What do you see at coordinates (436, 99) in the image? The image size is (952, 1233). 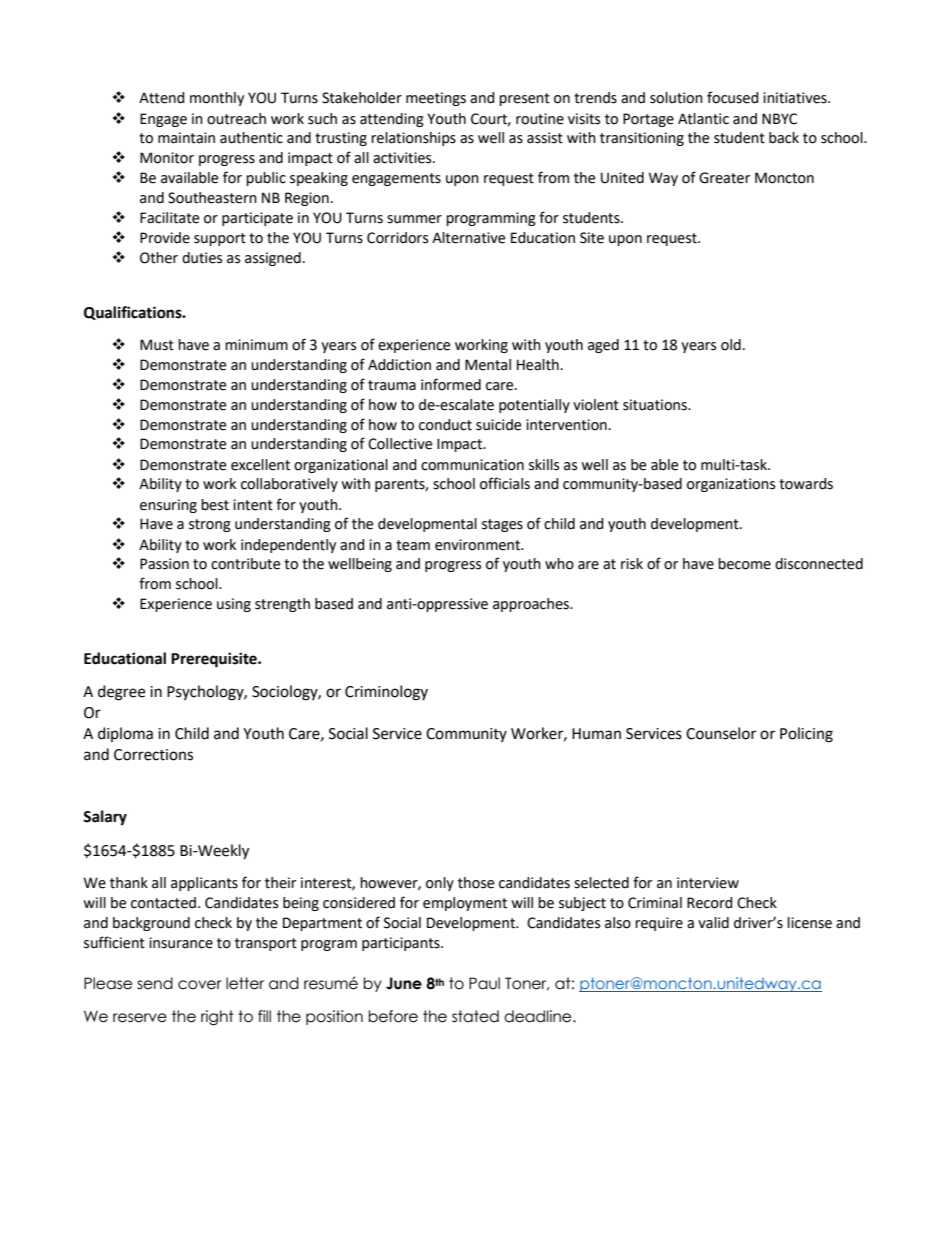 I see `meetings` at bounding box center [436, 99].
